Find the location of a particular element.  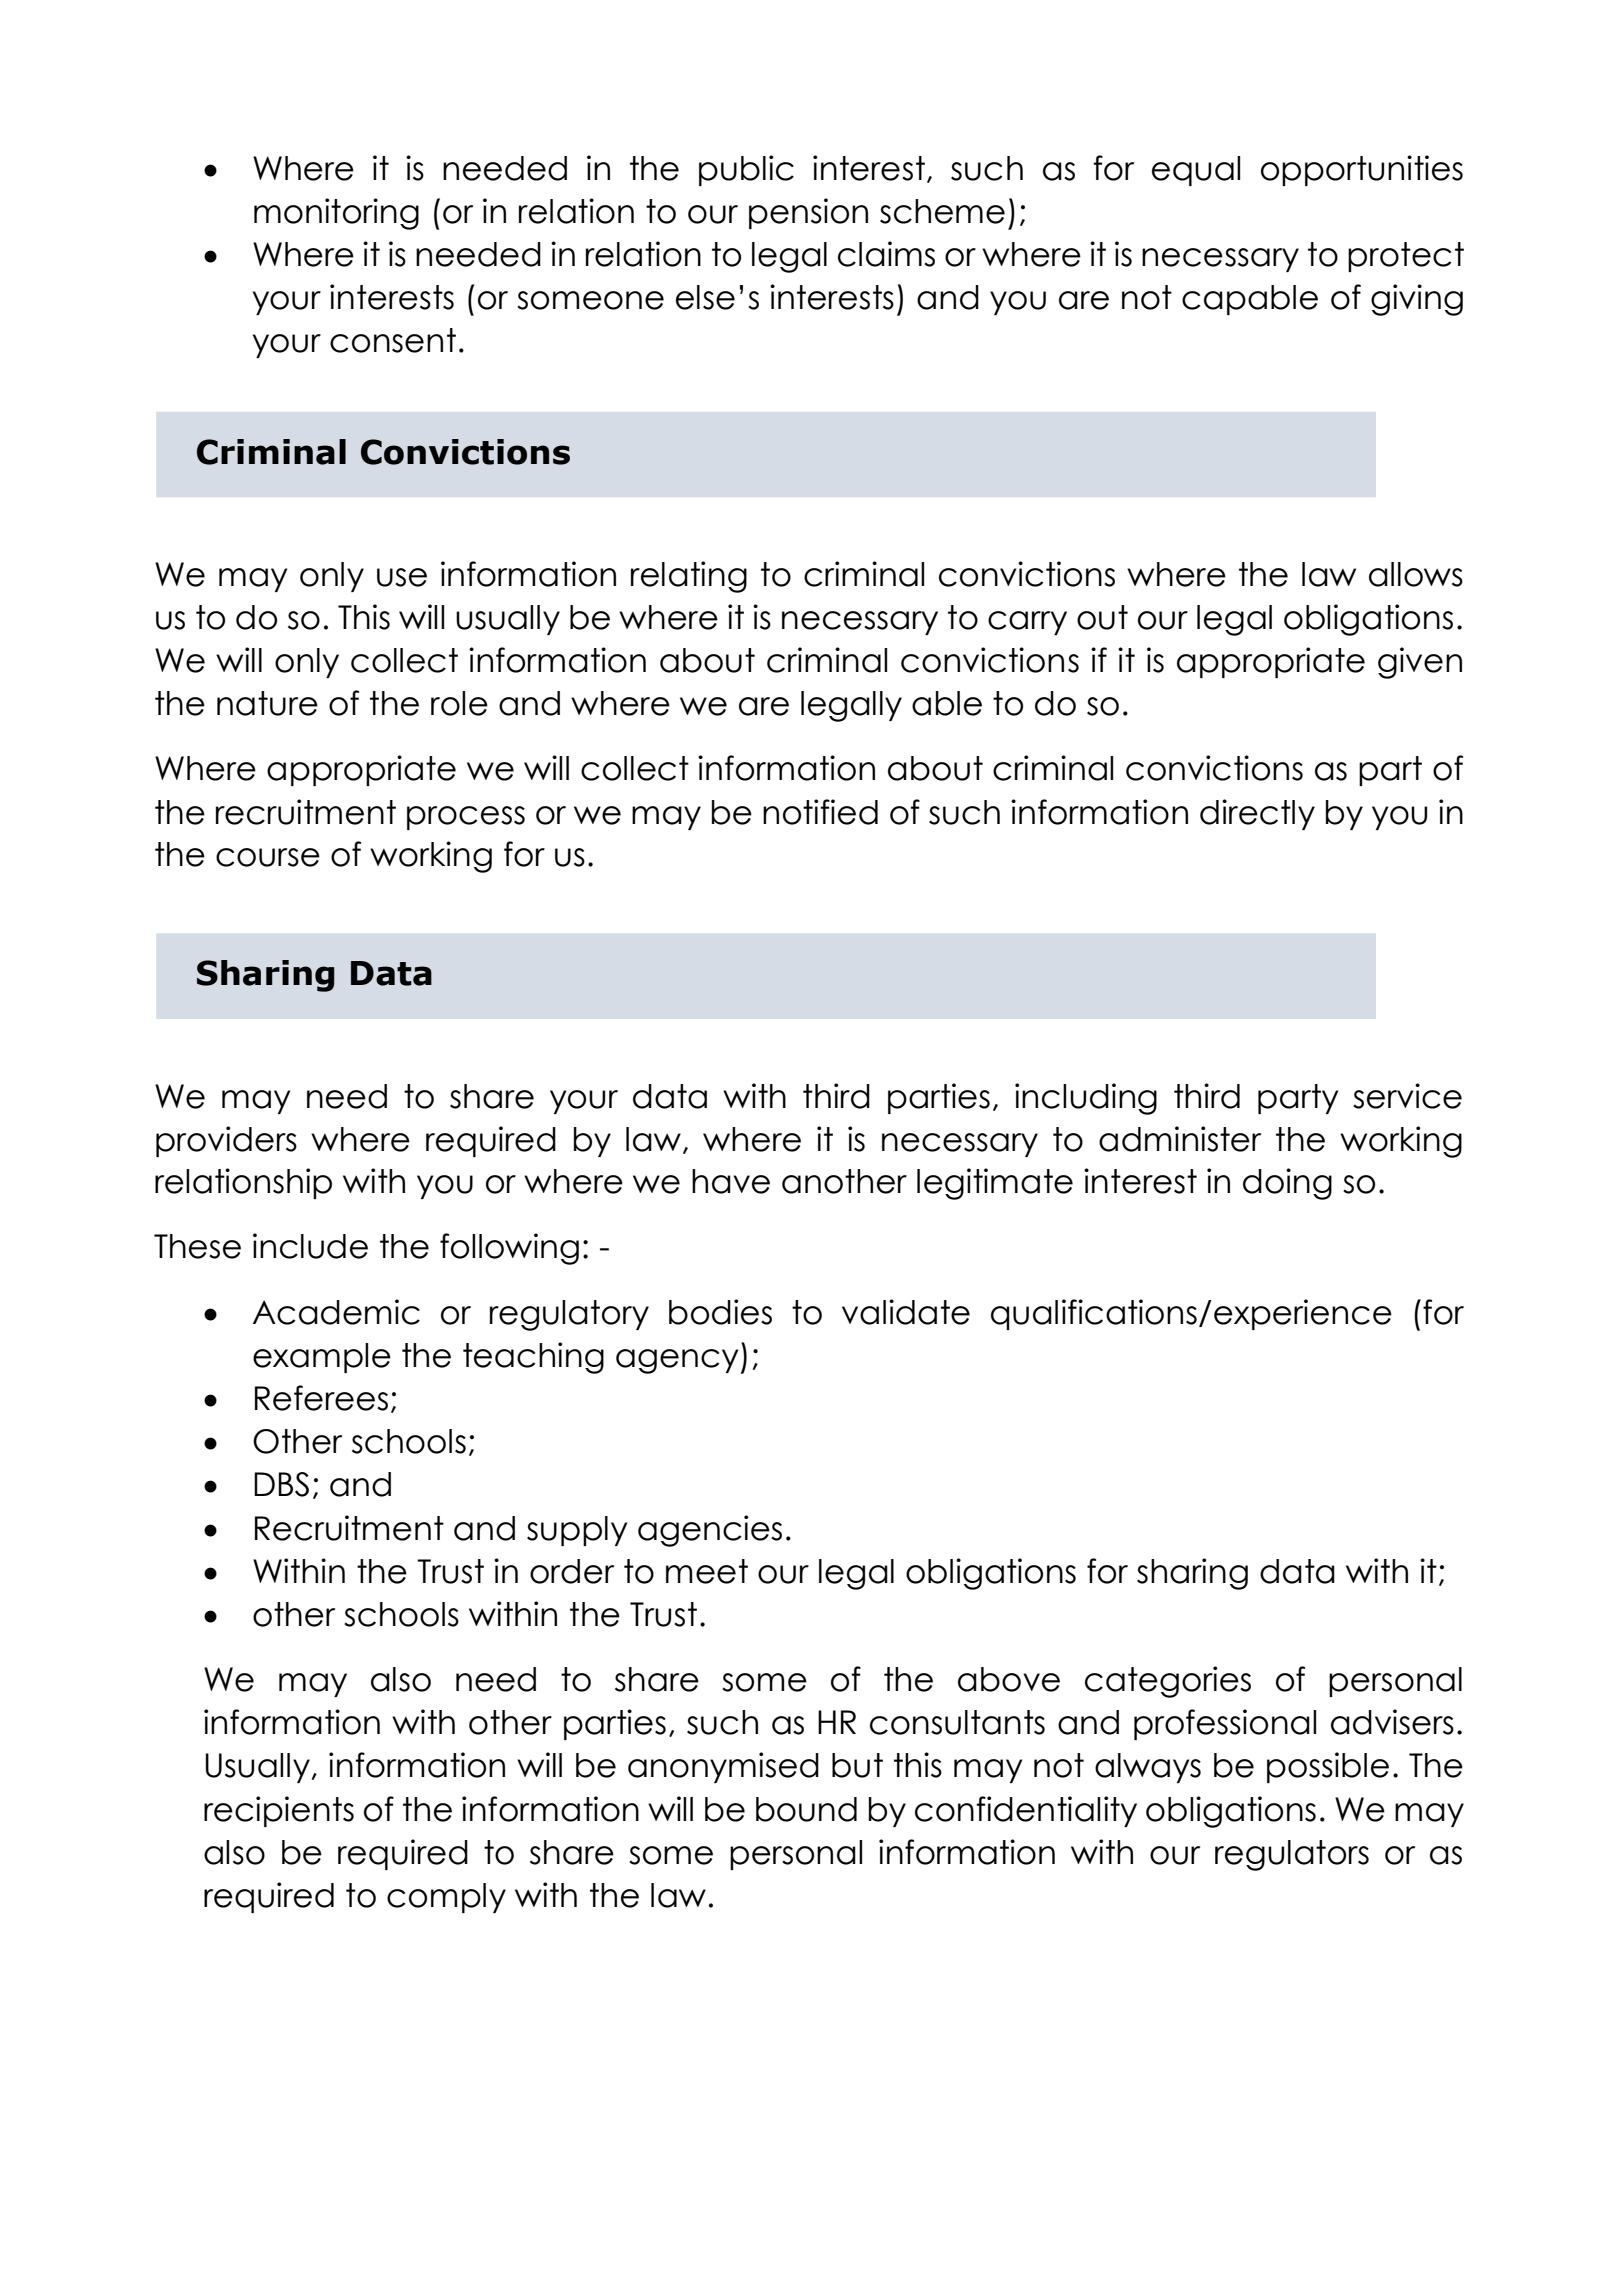

monitoring is located at coordinates (336, 214).
